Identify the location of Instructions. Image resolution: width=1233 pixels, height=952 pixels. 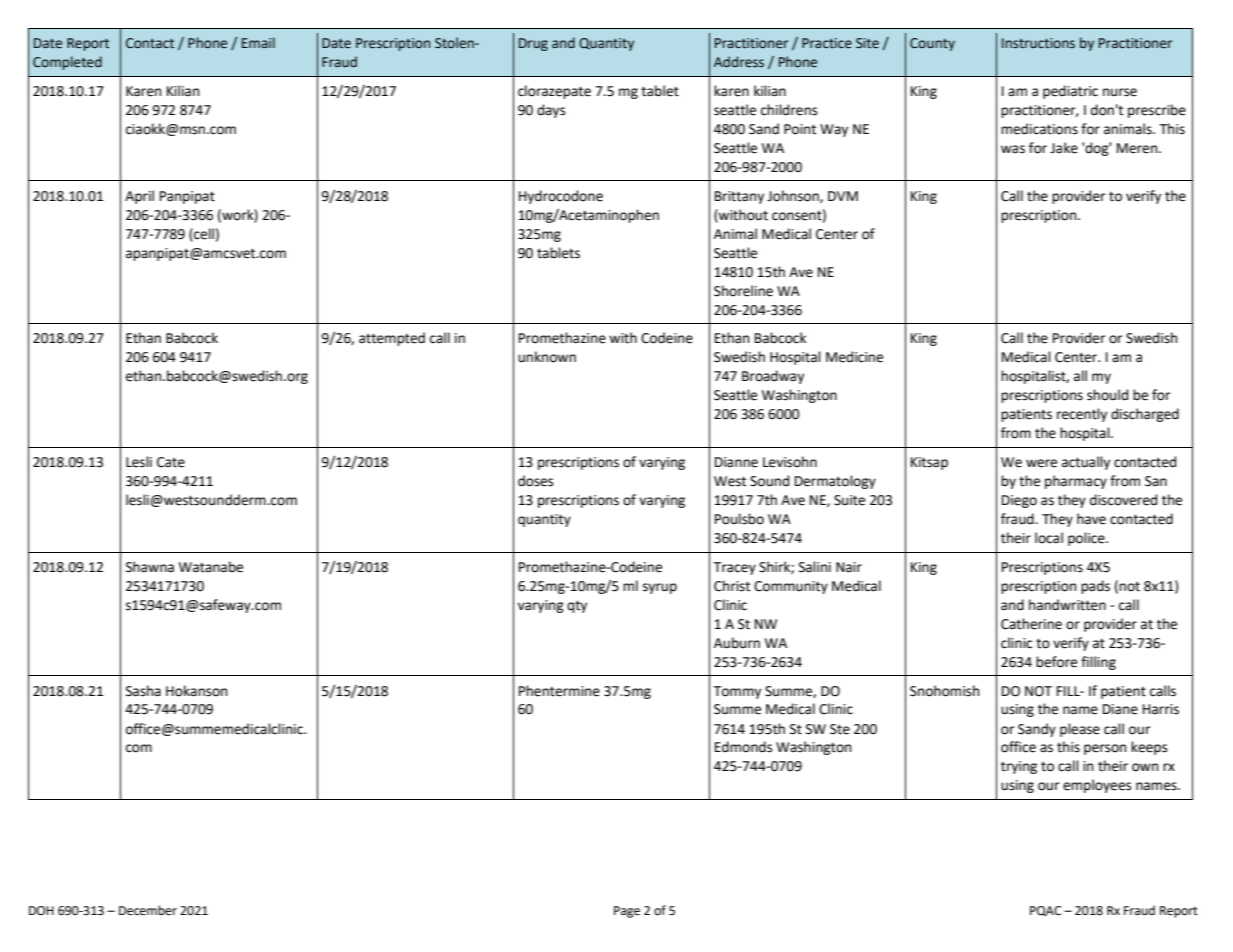
(1038, 43).
